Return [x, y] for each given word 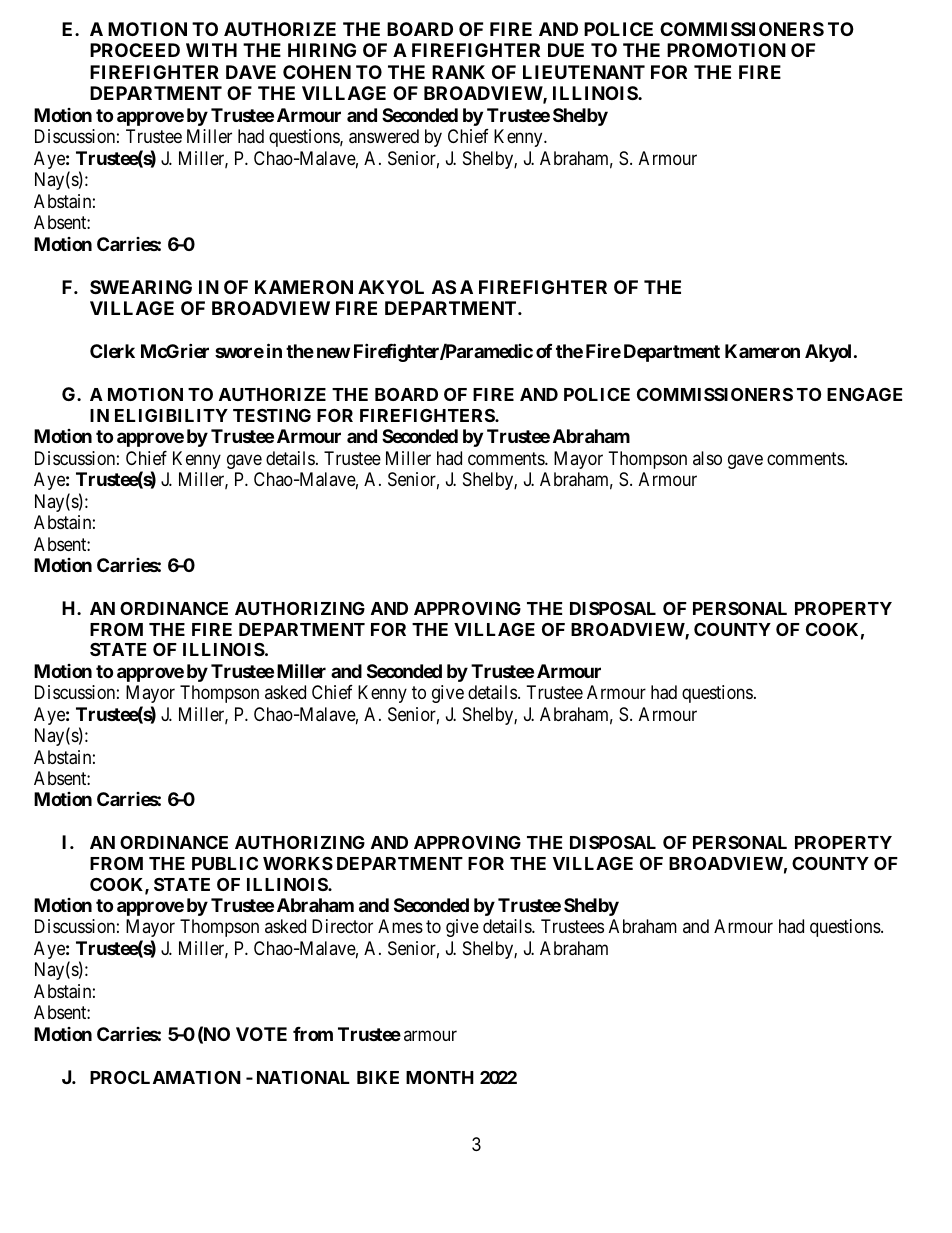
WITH [211, 50]
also [707, 458]
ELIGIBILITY [171, 415]
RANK [458, 72]
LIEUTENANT [584, 72]
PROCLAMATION [165, 1077]
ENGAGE [864, 394]
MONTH [440, 1077]
